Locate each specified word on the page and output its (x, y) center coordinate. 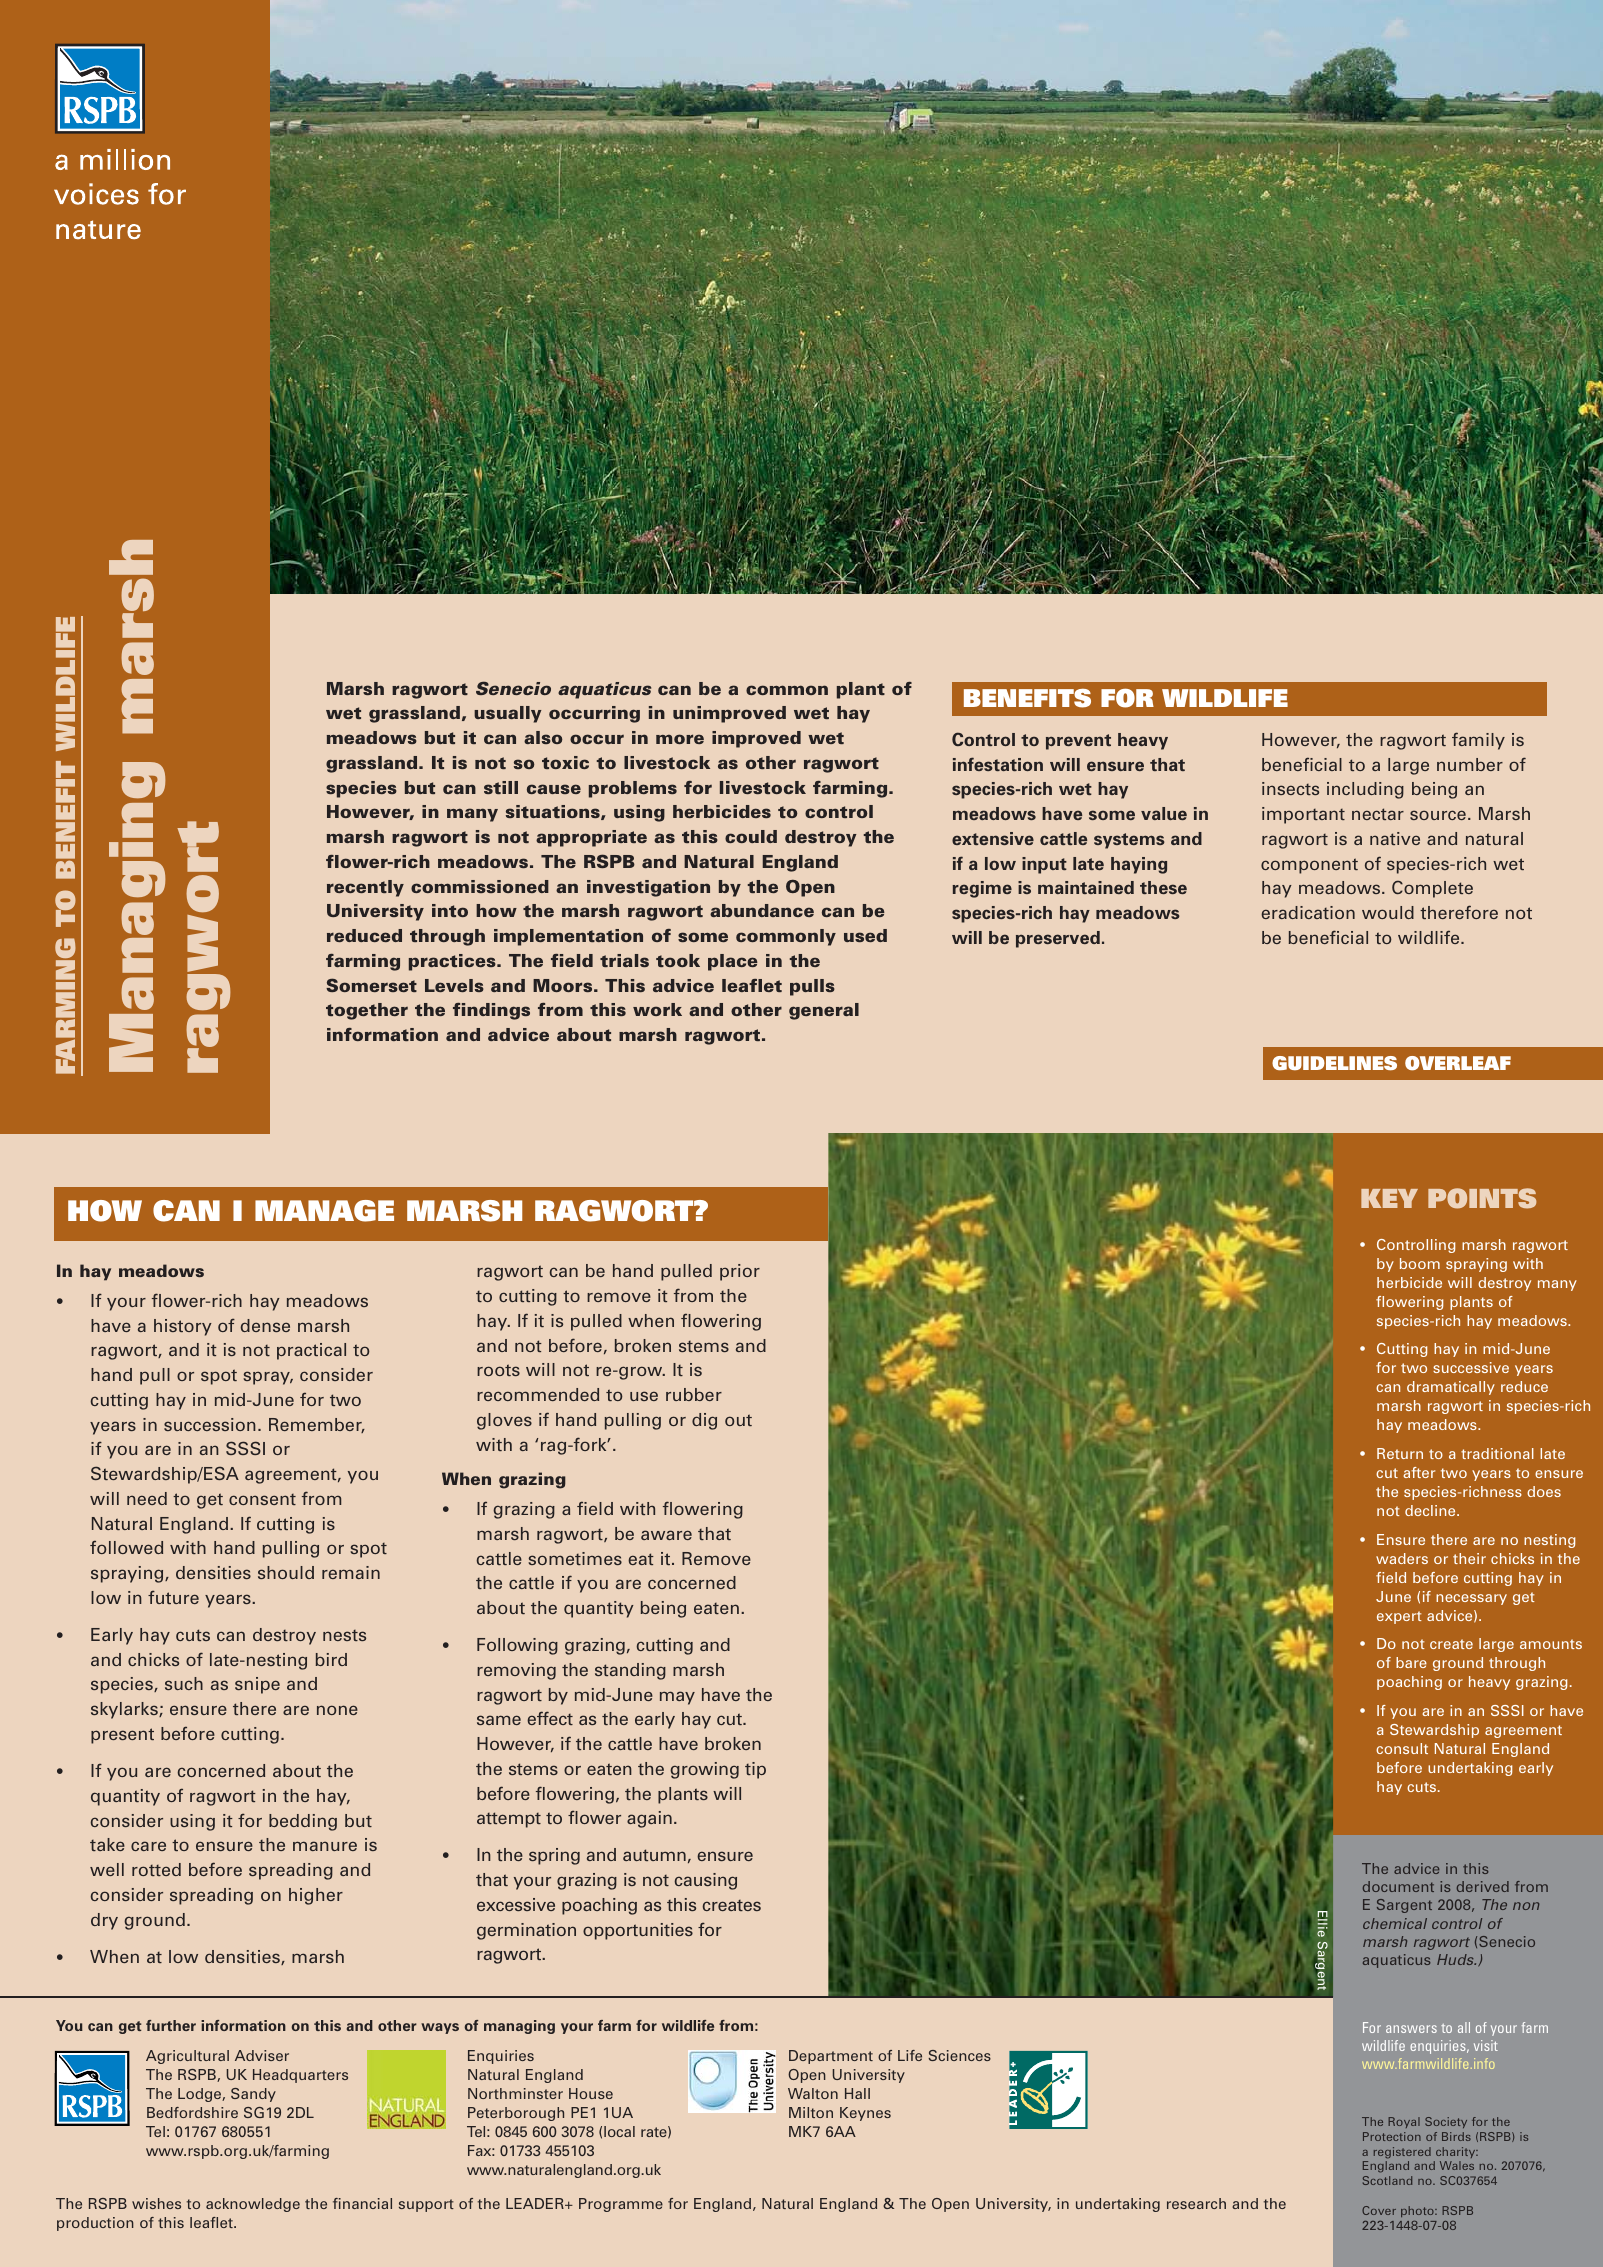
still (501, 787)
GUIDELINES (1334, 1063)
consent (262, 1499)
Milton (811, 2112)
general (824, 1011)
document (1398, 1886)
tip (755, 1770)
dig (704, 1421)
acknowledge (253, 2205)
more (680, 739)
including (1365, 790)
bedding (303, 1822)
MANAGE (324, 1211)
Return (1400, 1453)
